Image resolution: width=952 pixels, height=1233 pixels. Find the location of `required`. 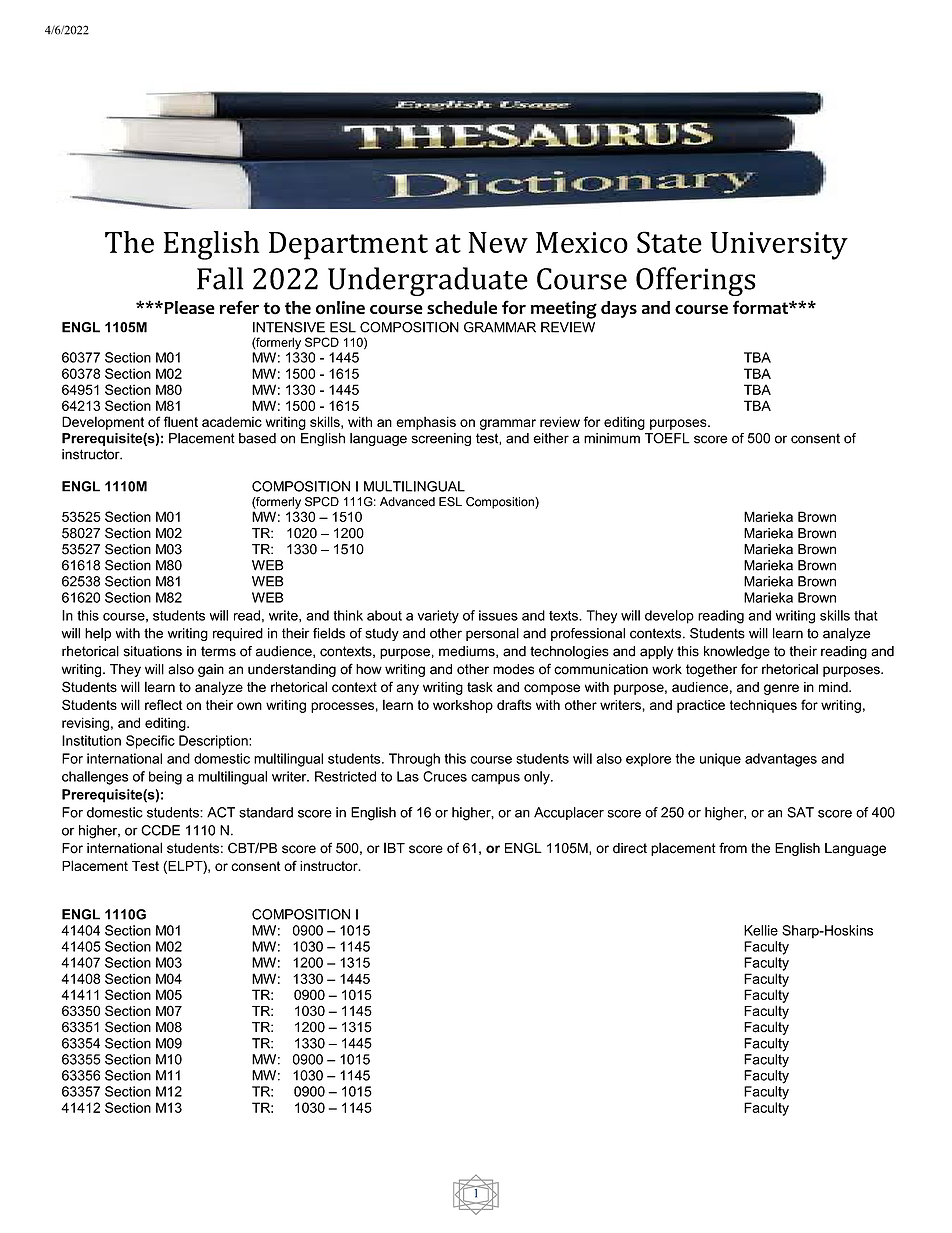

required is located at coordinates (238, 634).
